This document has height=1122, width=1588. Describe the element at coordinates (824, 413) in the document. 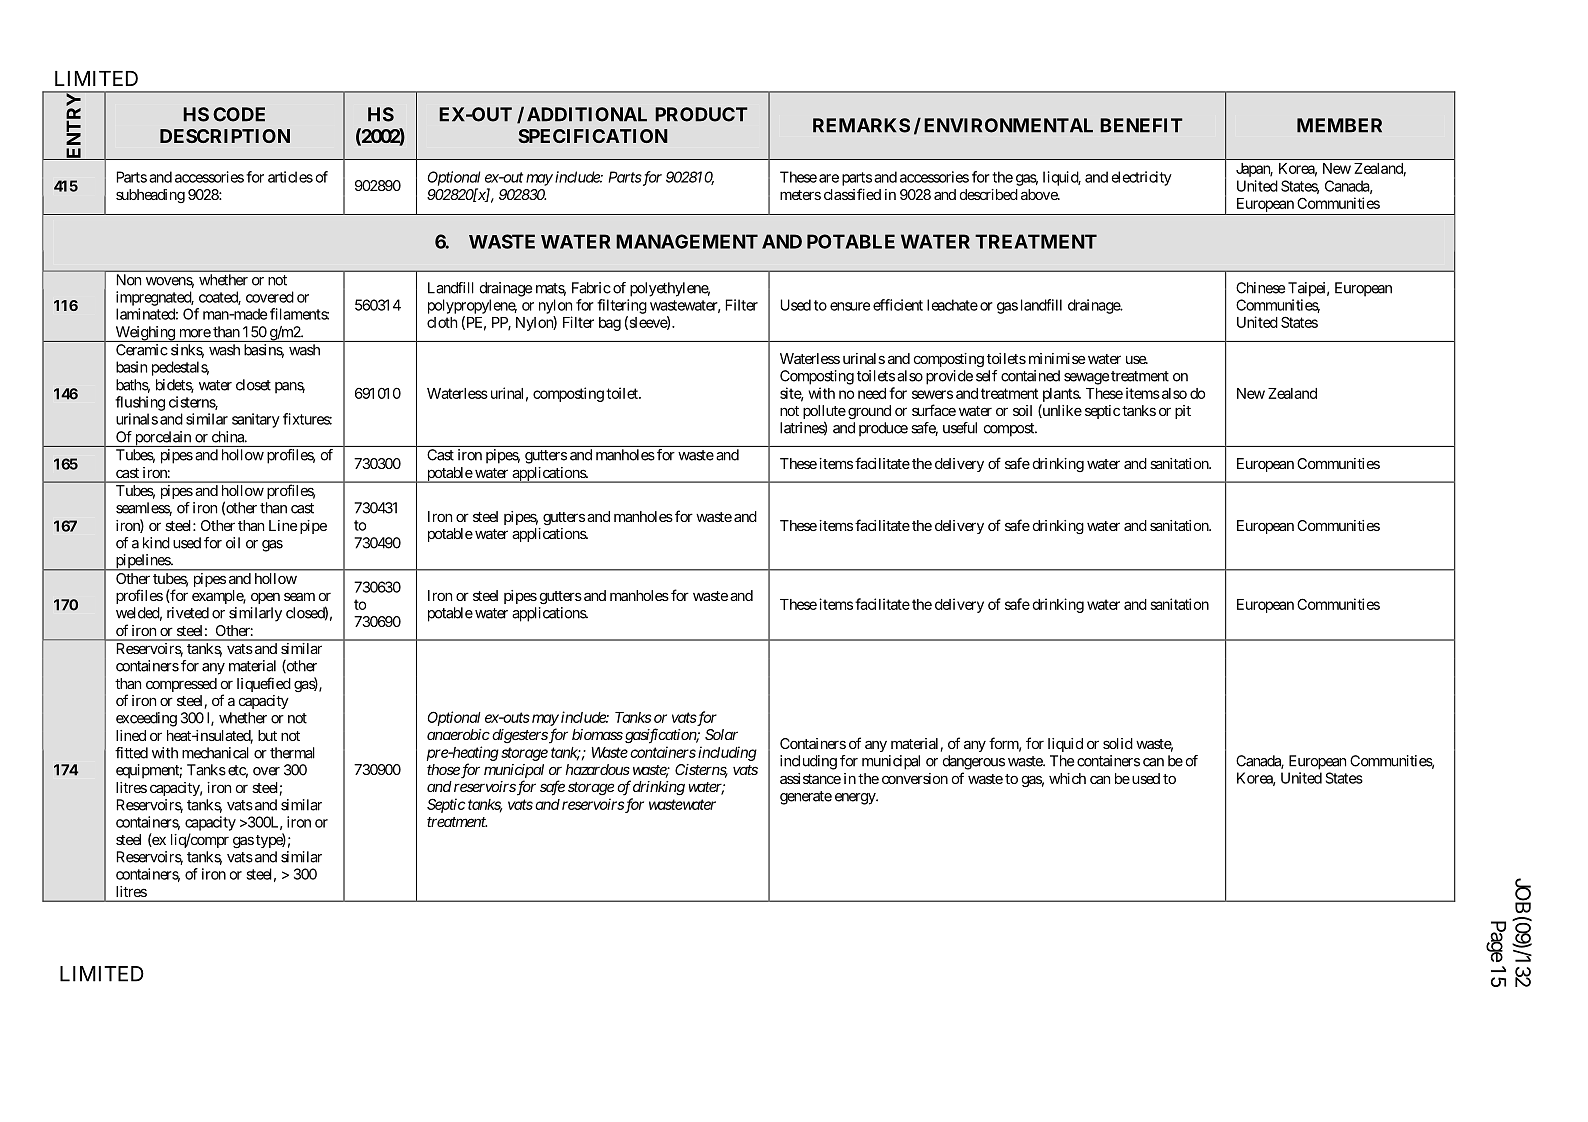

I see `pollute` at that location.
